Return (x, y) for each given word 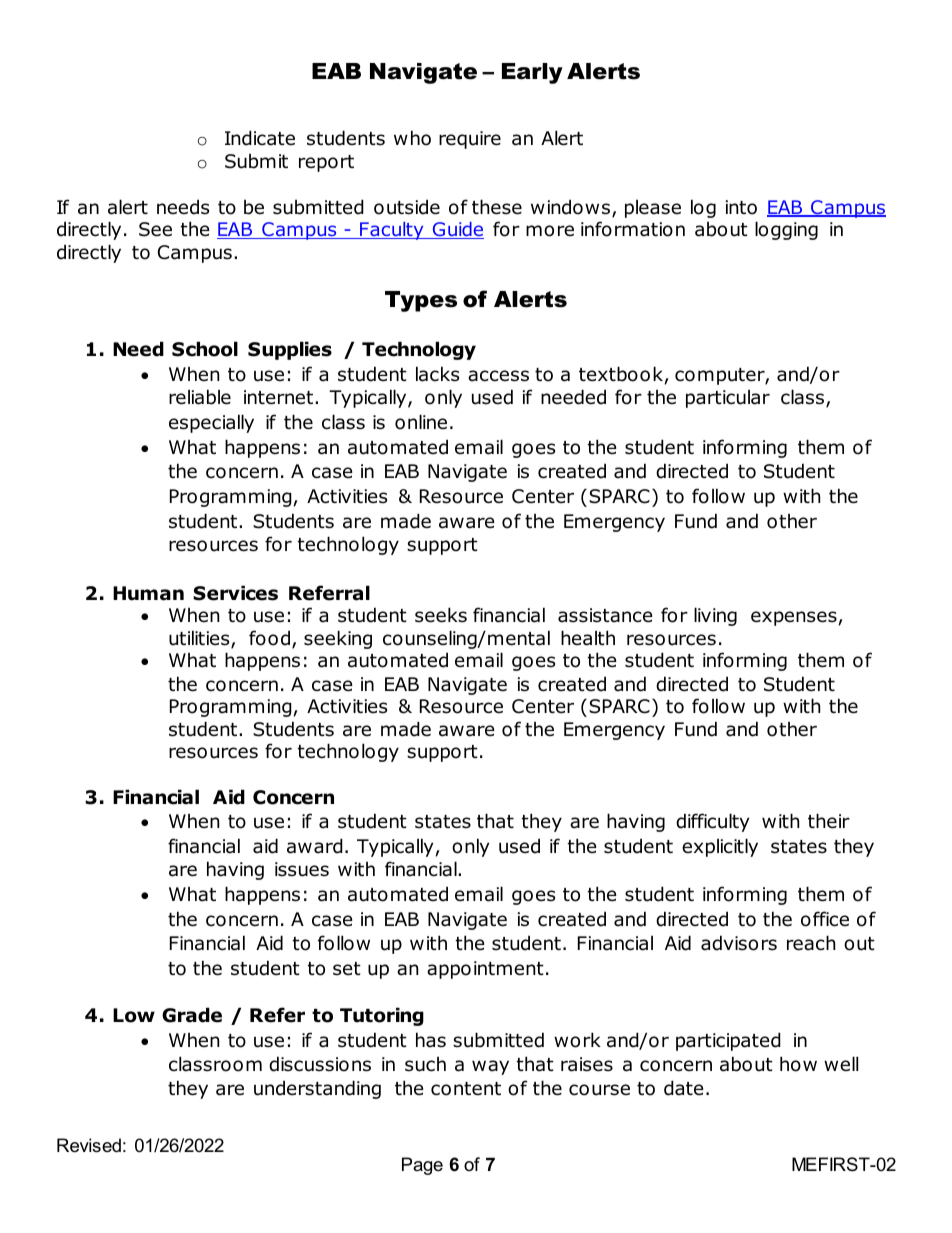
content (466, 1089)
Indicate (260, 138)
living (715, 616)
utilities (200, 639)
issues (302, 869)
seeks (441, 615)
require (470, 140)
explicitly (720, 847)
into (741, 207)
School (205, 349)
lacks (437, 374)
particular (728, 399)
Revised (89, 1145)
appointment (485, 970)
